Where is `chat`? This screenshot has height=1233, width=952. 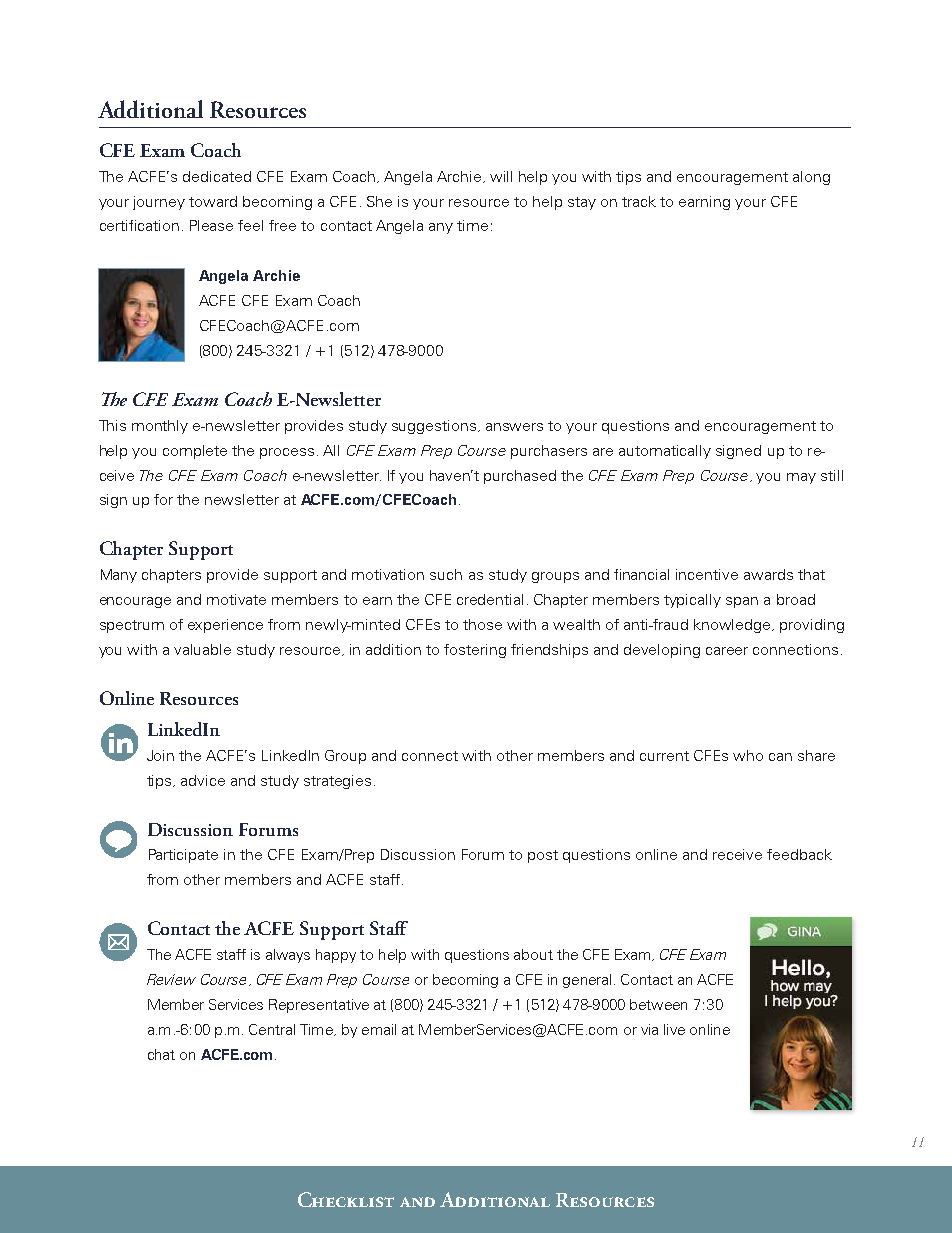 chat is located at coordinates (161, 1054).
